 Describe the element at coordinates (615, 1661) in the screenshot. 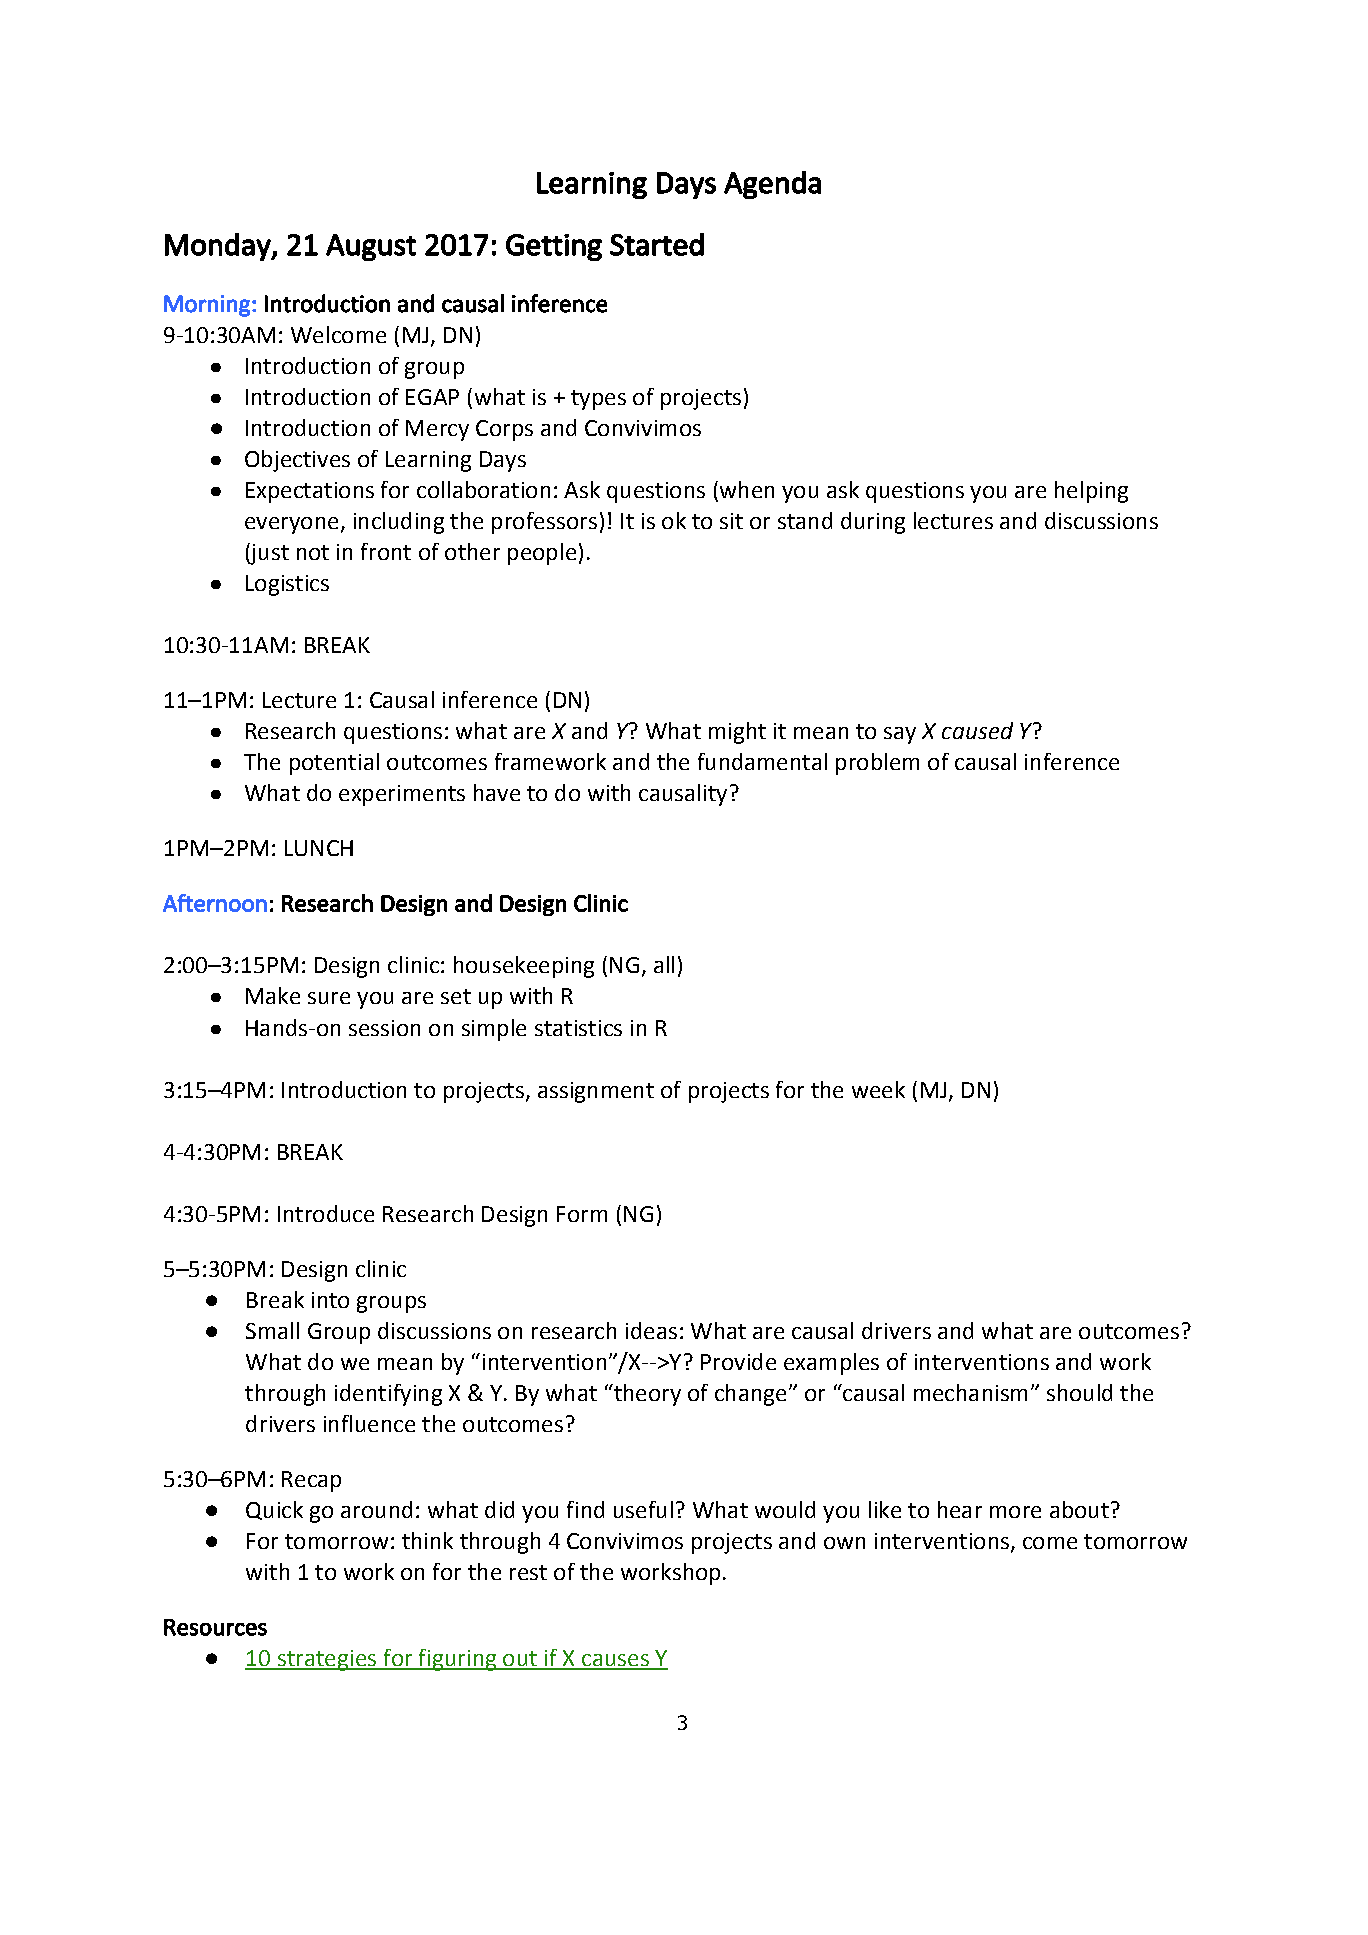

I see `causes` at that location.
